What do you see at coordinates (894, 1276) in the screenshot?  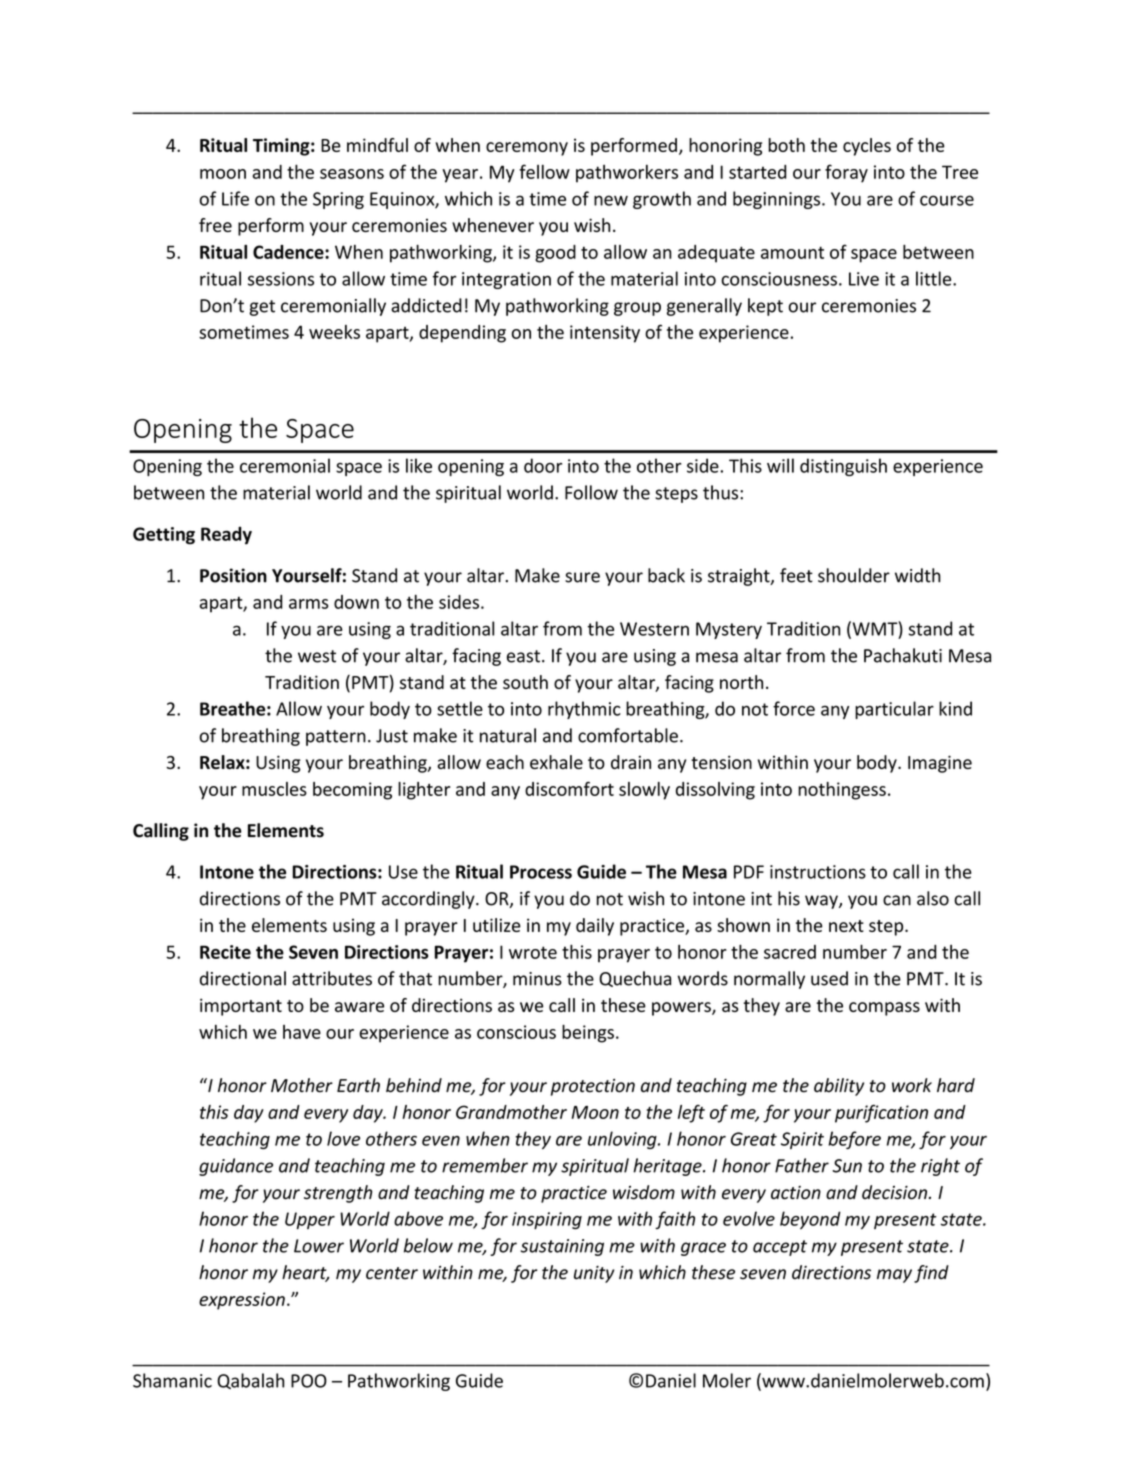 I see `may` at bounding box center [894, 1276].
